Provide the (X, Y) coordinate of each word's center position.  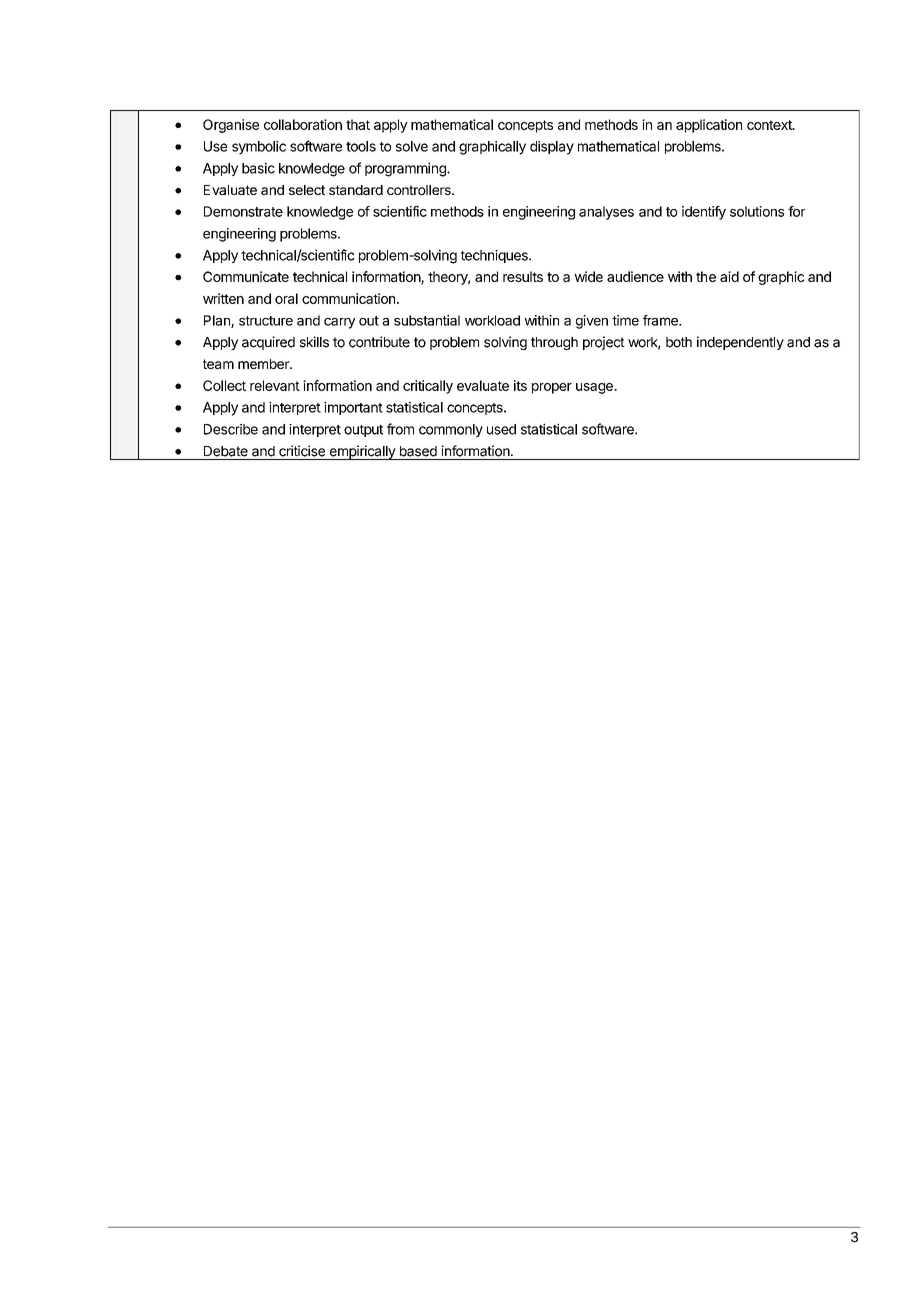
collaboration (303, 124)
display (552, 148)
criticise (302, 451)
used (501, 429)
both (679, 342)
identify (704, 213)
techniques (495, 256)
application (709, 126)
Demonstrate (243, 211)
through (554, 343)
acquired (268, 343)
